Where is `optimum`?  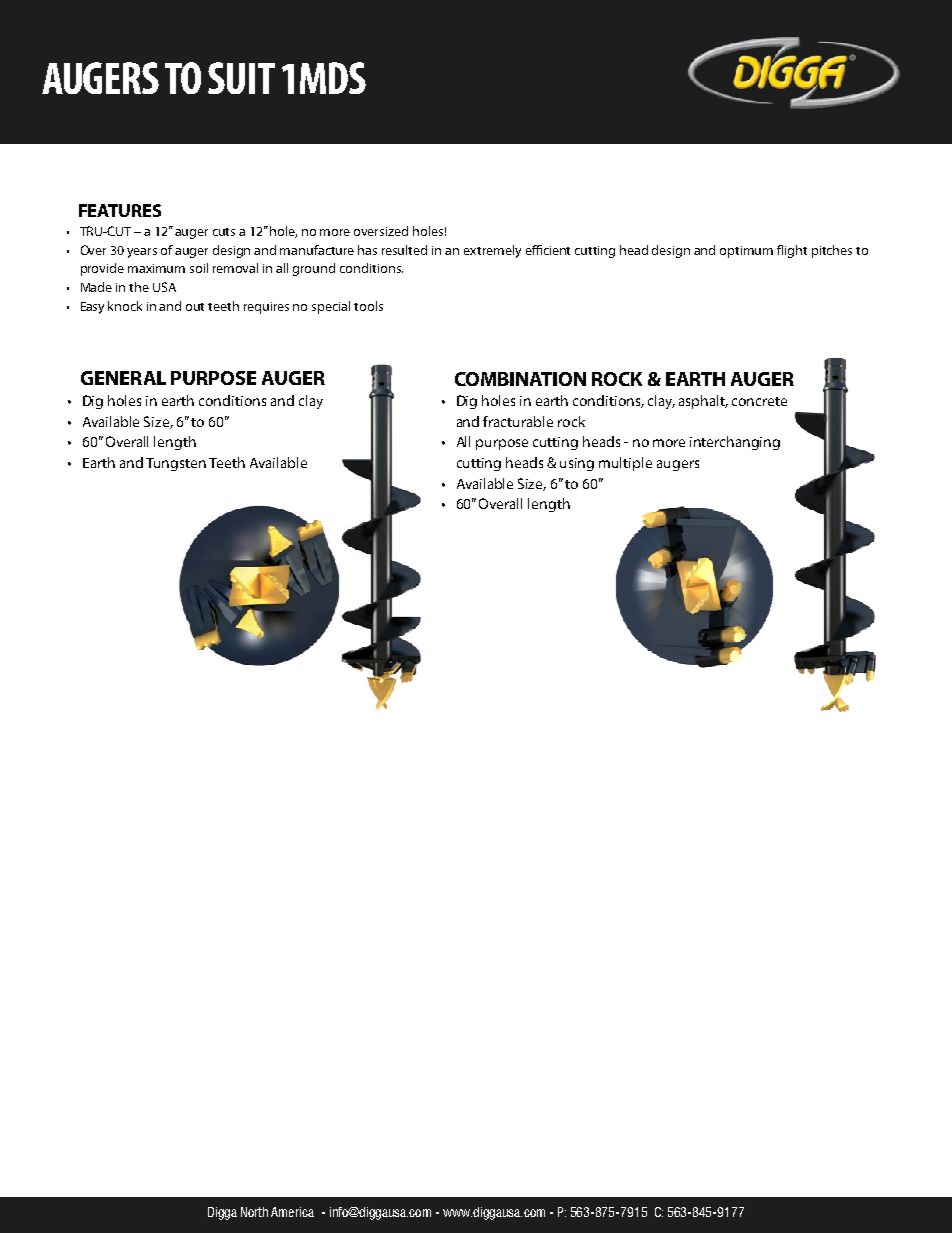 optimum is located at coordinates (746, 252).
